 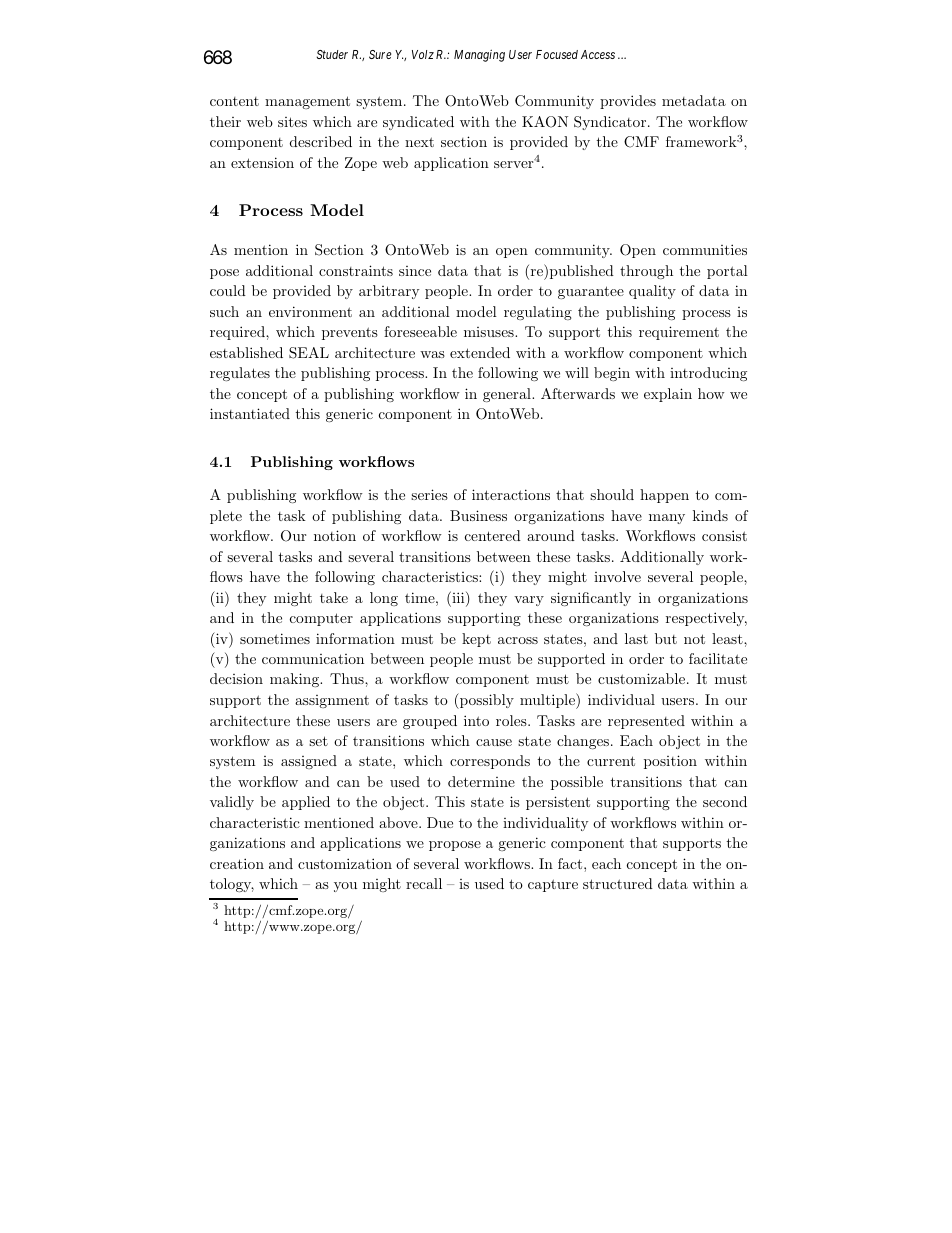 I want to click on provides, so click(x=628, y=102).
